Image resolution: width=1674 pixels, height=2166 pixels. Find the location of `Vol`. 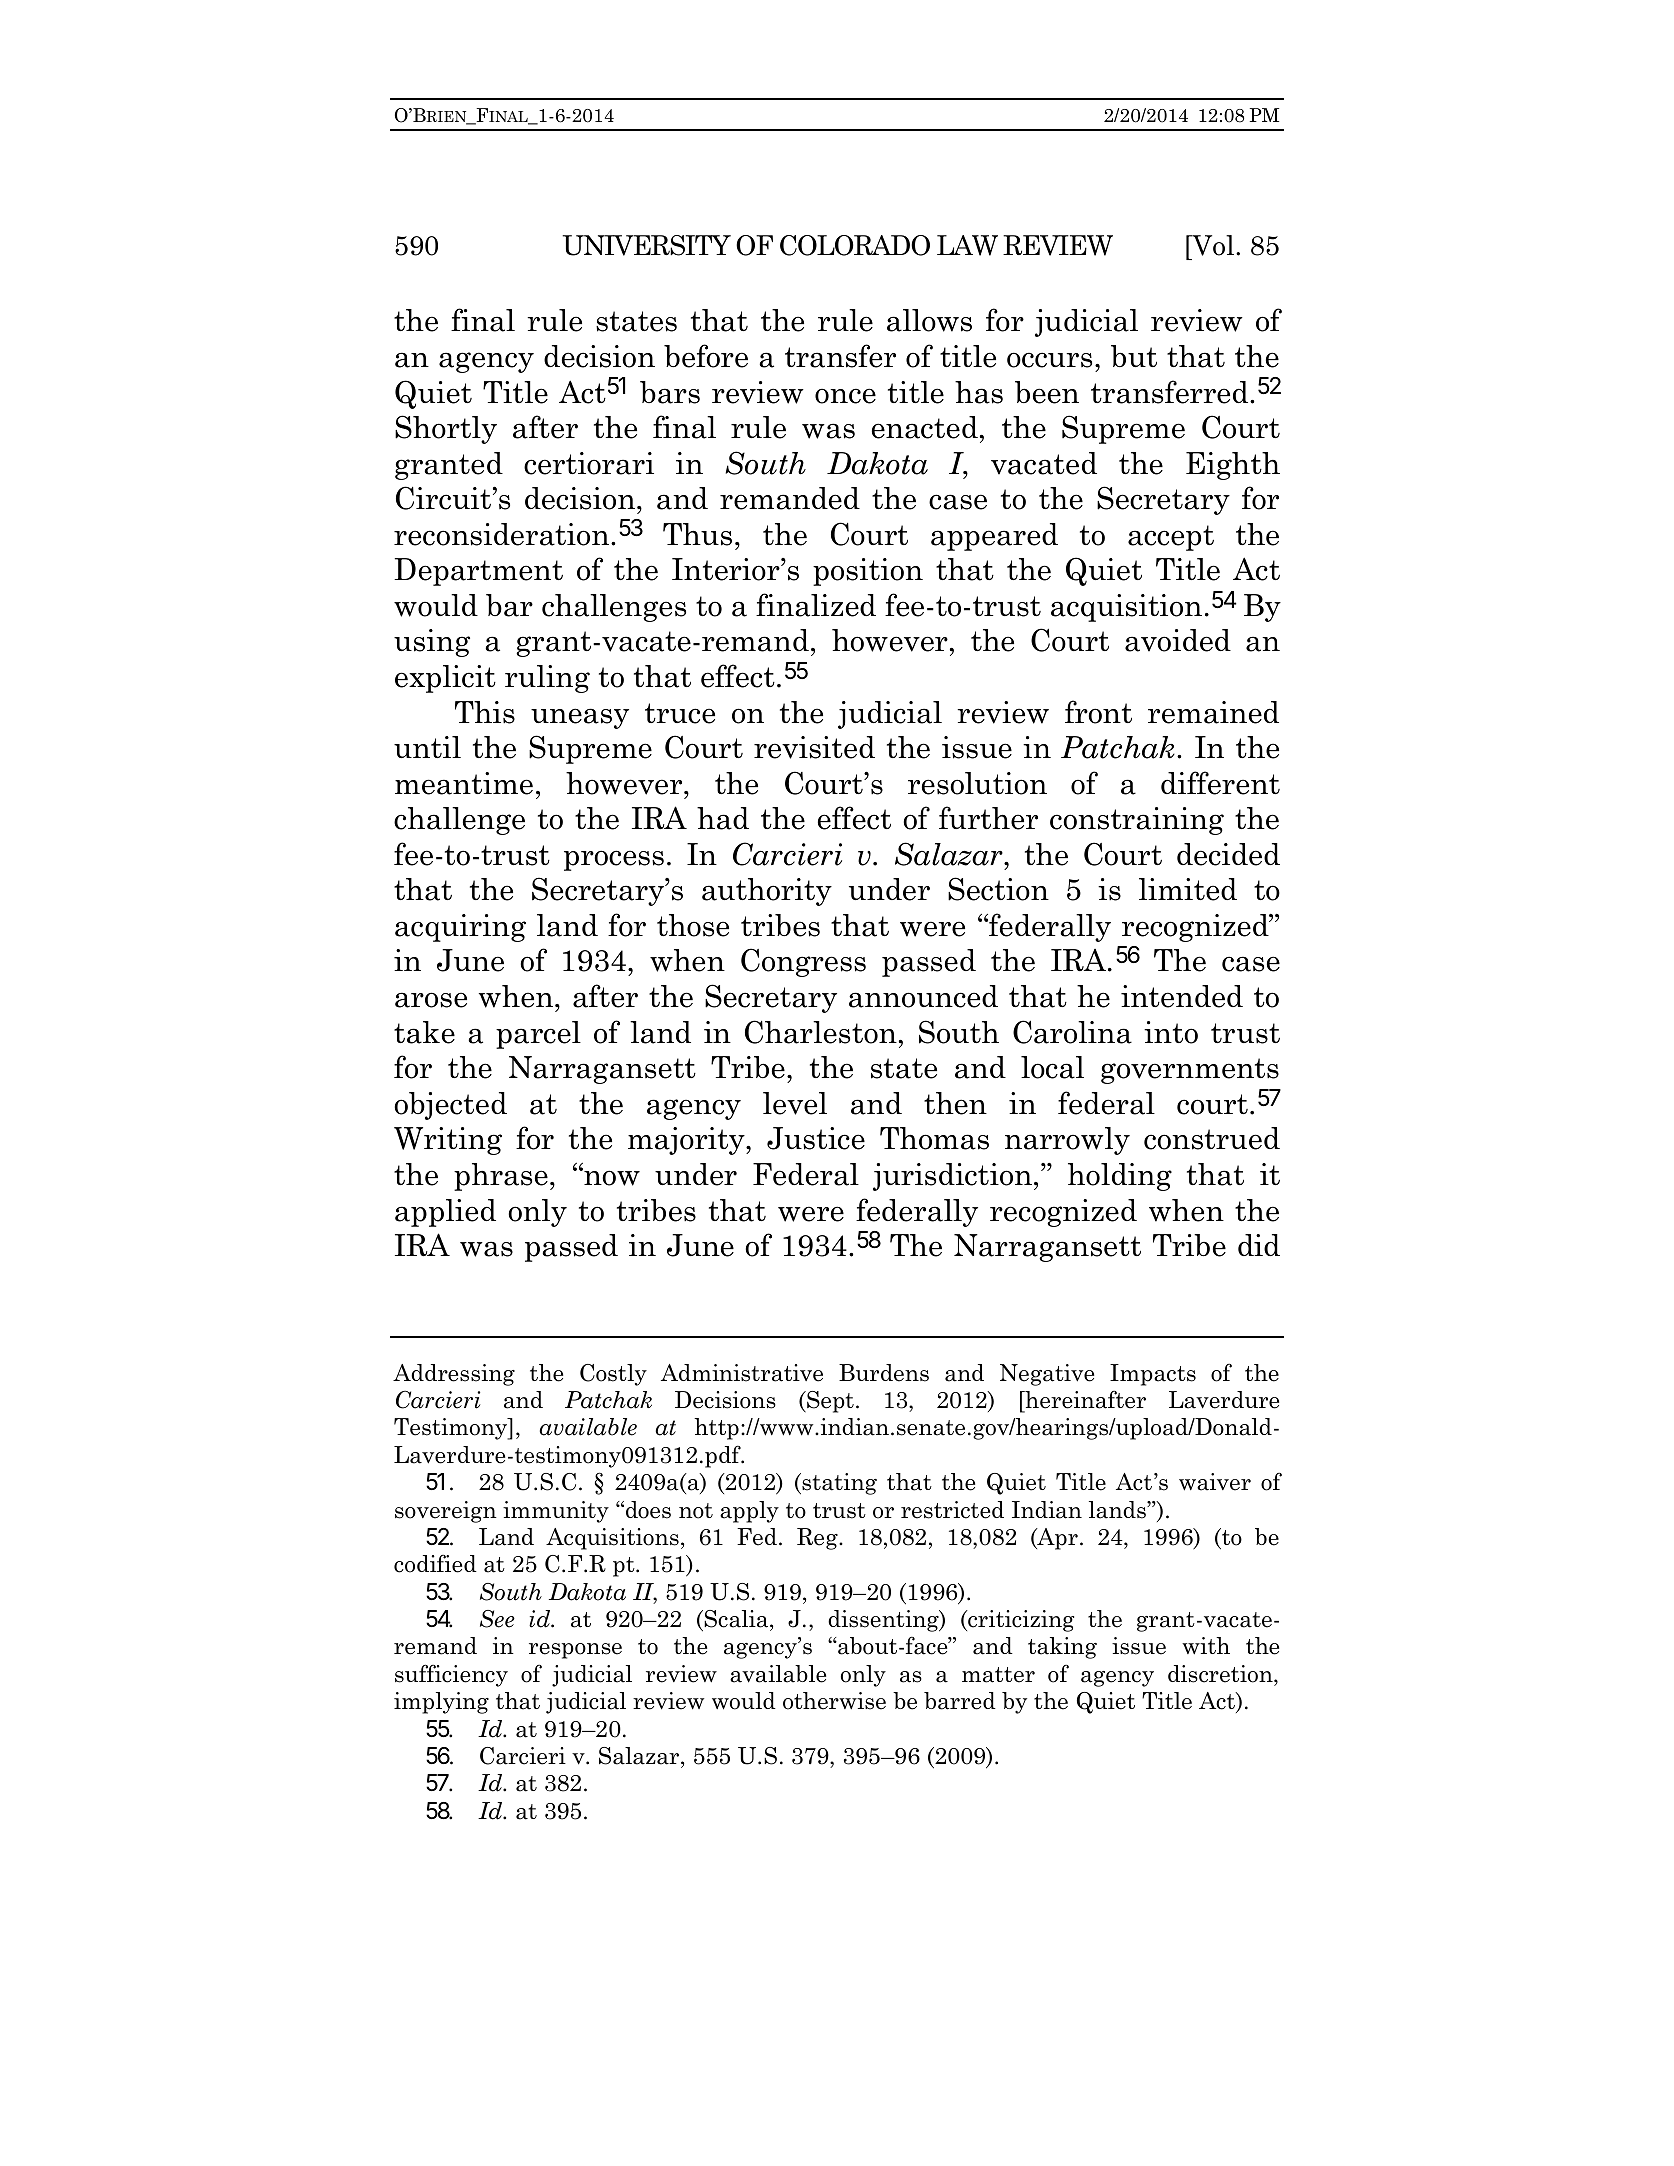

Vol is located at coordinates (1213, 245).
